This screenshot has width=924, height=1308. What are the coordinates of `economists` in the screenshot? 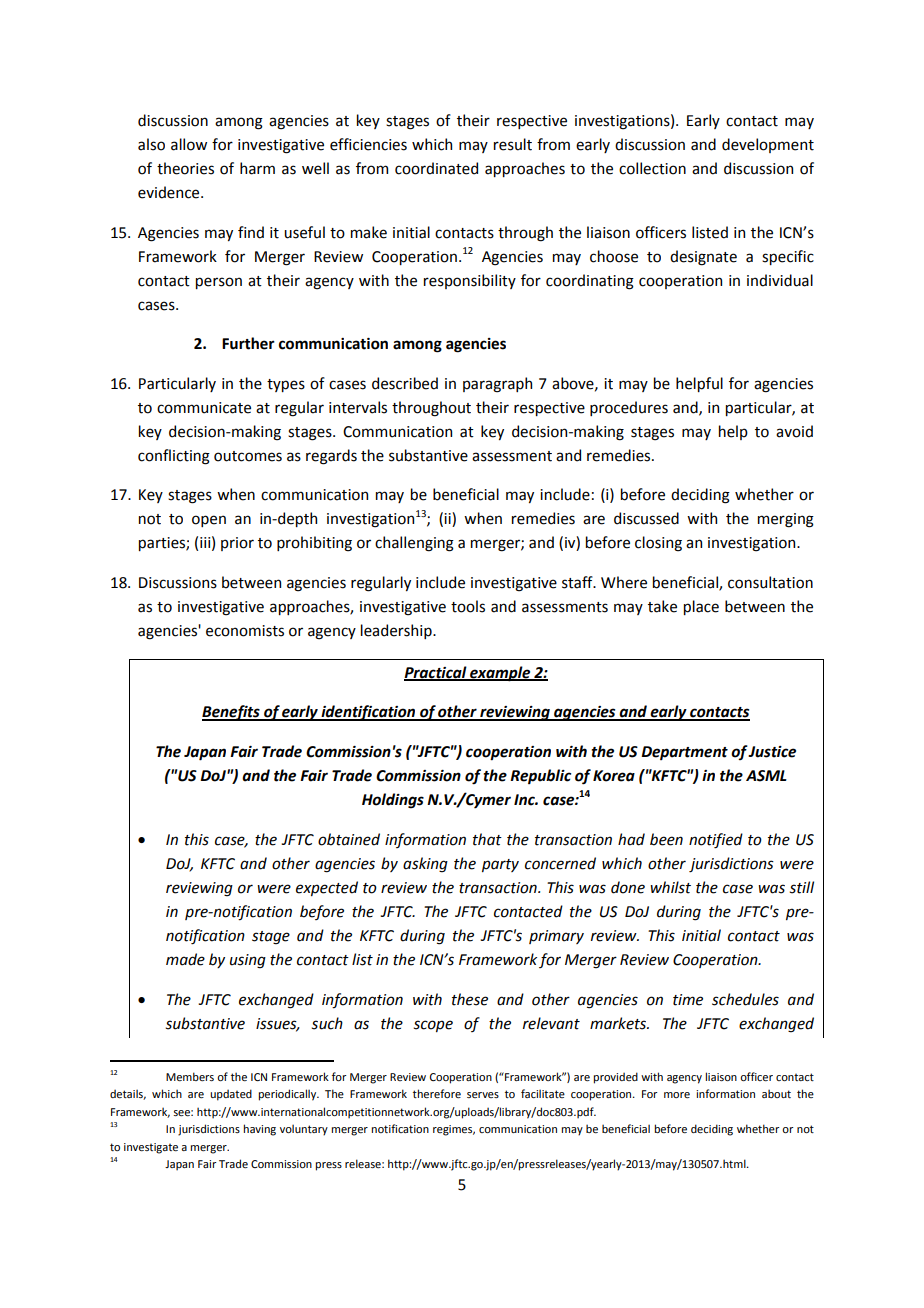 It's located at (245, 631).
